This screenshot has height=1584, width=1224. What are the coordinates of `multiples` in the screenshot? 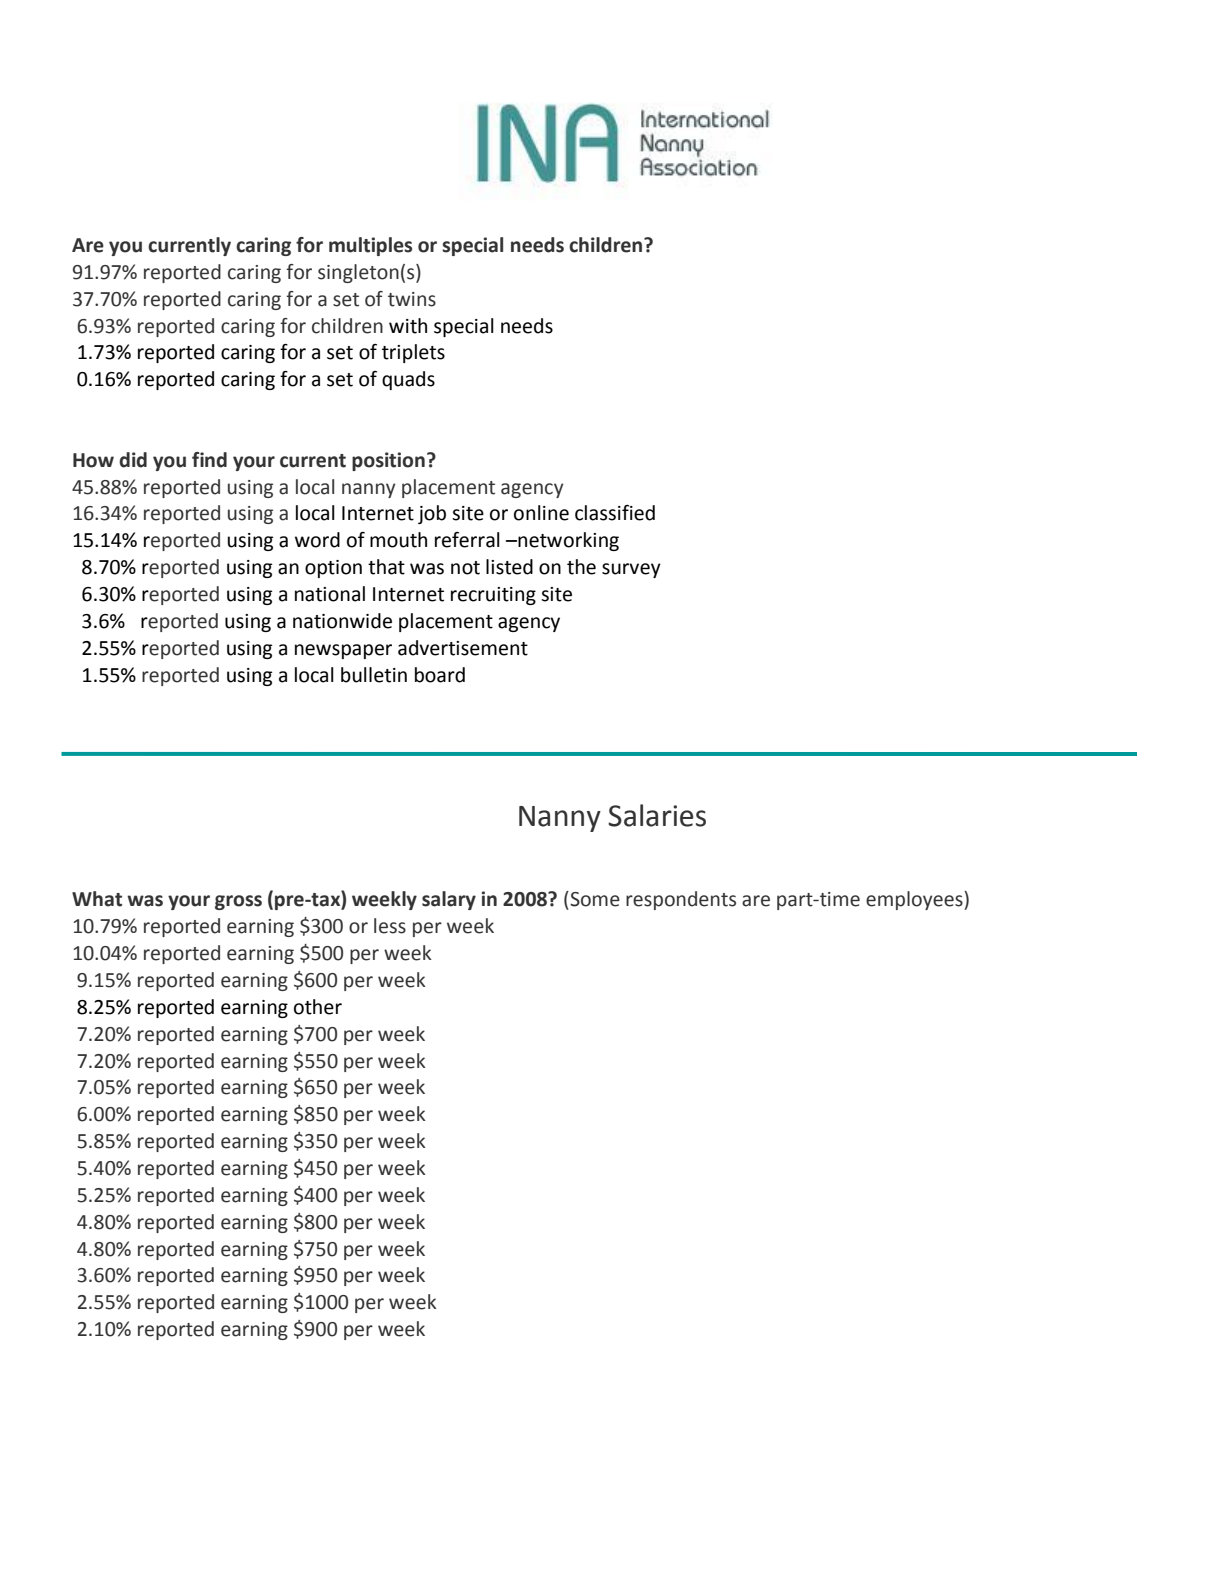 It's located at (370, 246).
